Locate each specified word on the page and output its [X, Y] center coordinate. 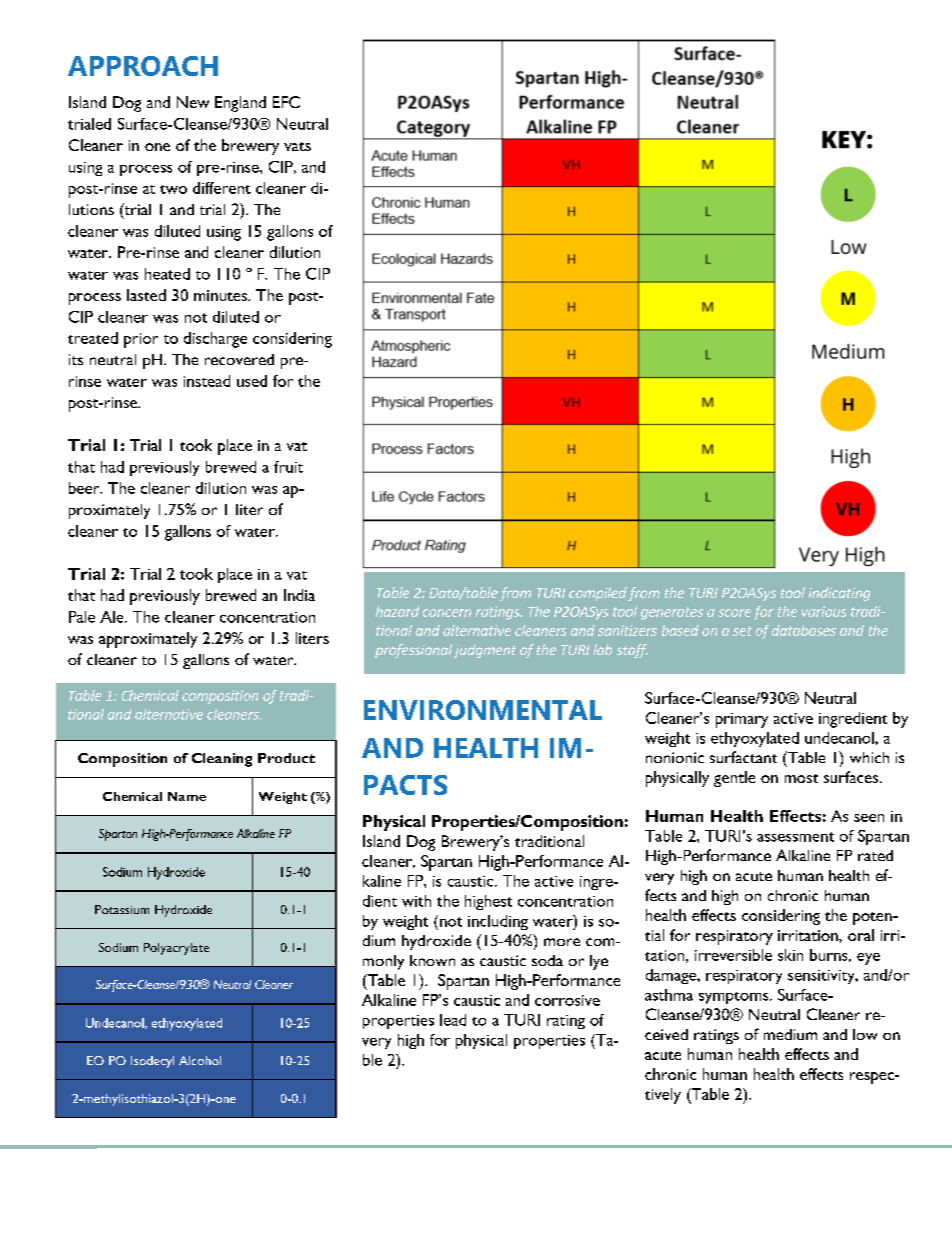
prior [141, 340]
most [801, 778]
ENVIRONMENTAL [483, 710]
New [193, 102]
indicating [839, 594]
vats [297, 146]
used [252, 381]
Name [187, 796]
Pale [82, 617]
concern [447, 613]
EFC [286, 102]
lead [453, 1020]
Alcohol [200, 1060]
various [824, 611]
